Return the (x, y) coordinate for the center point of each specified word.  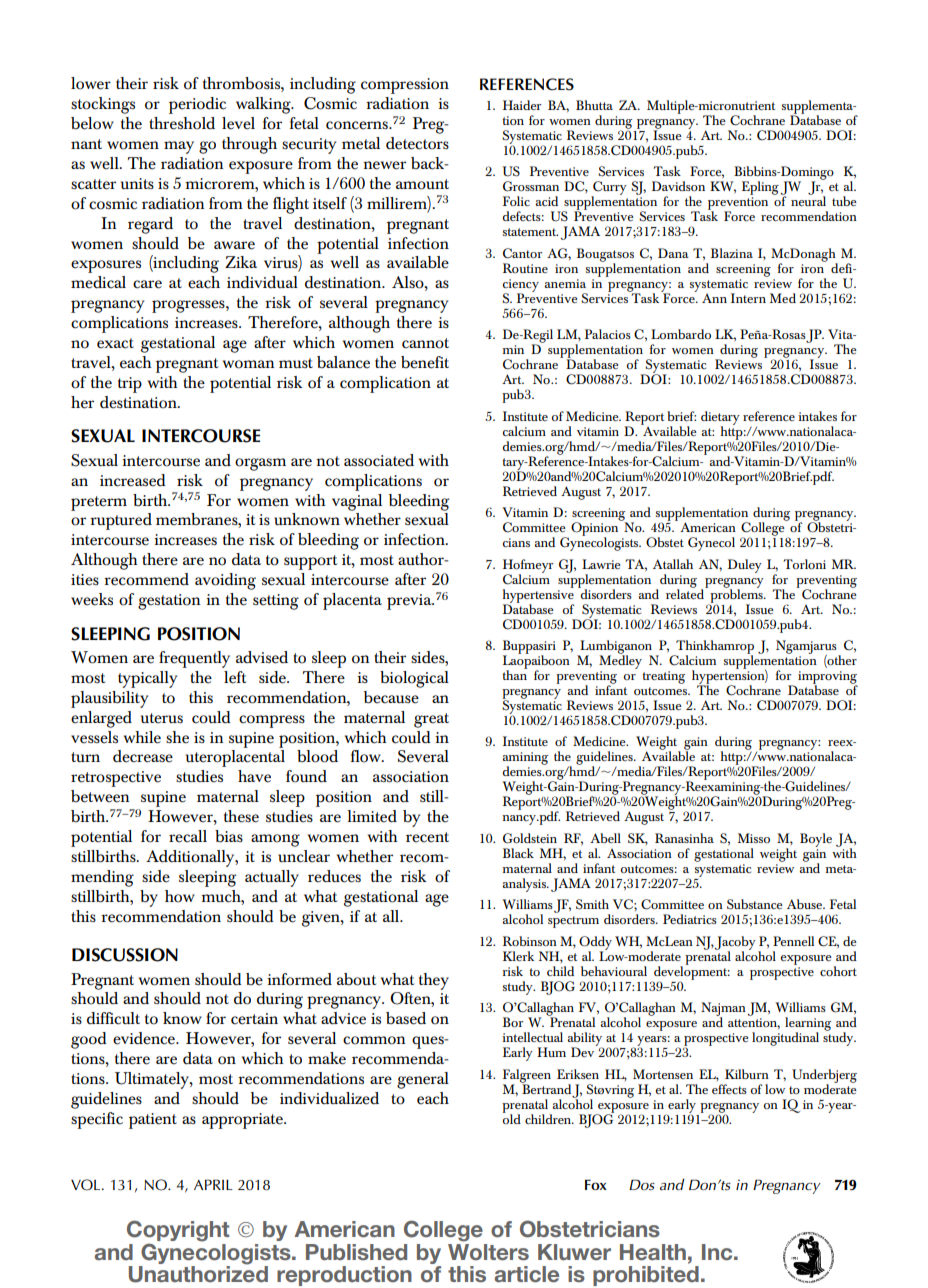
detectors (417, 143)
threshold (182, 123)
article (527, 1274)
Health (653, 1252)
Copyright (178, 1232)
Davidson (678, 186)
